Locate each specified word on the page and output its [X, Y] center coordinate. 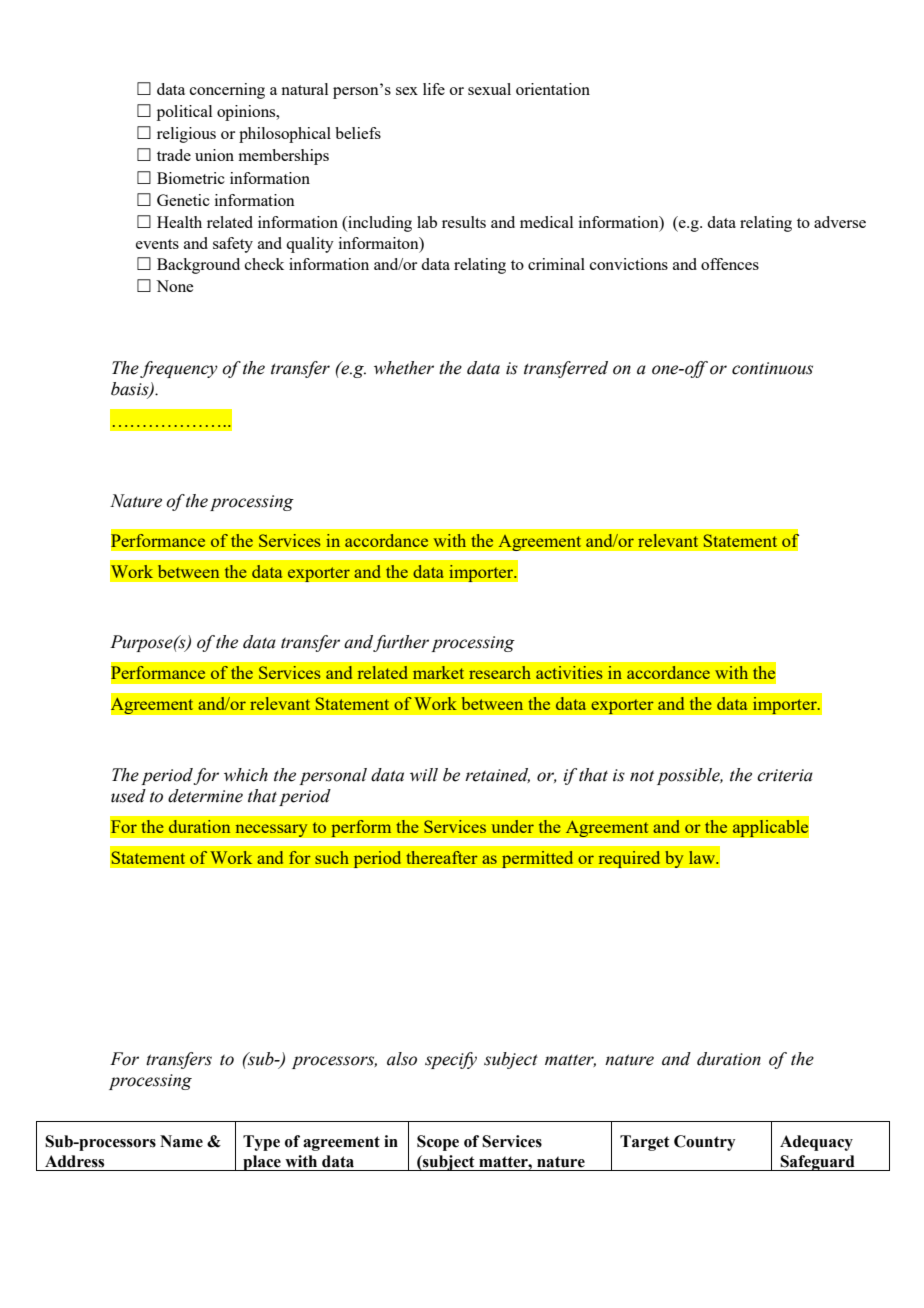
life [434, 89]
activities [569, 672]
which [246, 775]
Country [704, 1143]
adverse [840, 222]
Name [181, 1141]
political [184, 113]
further [401, 643]
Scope [438, 1143]
